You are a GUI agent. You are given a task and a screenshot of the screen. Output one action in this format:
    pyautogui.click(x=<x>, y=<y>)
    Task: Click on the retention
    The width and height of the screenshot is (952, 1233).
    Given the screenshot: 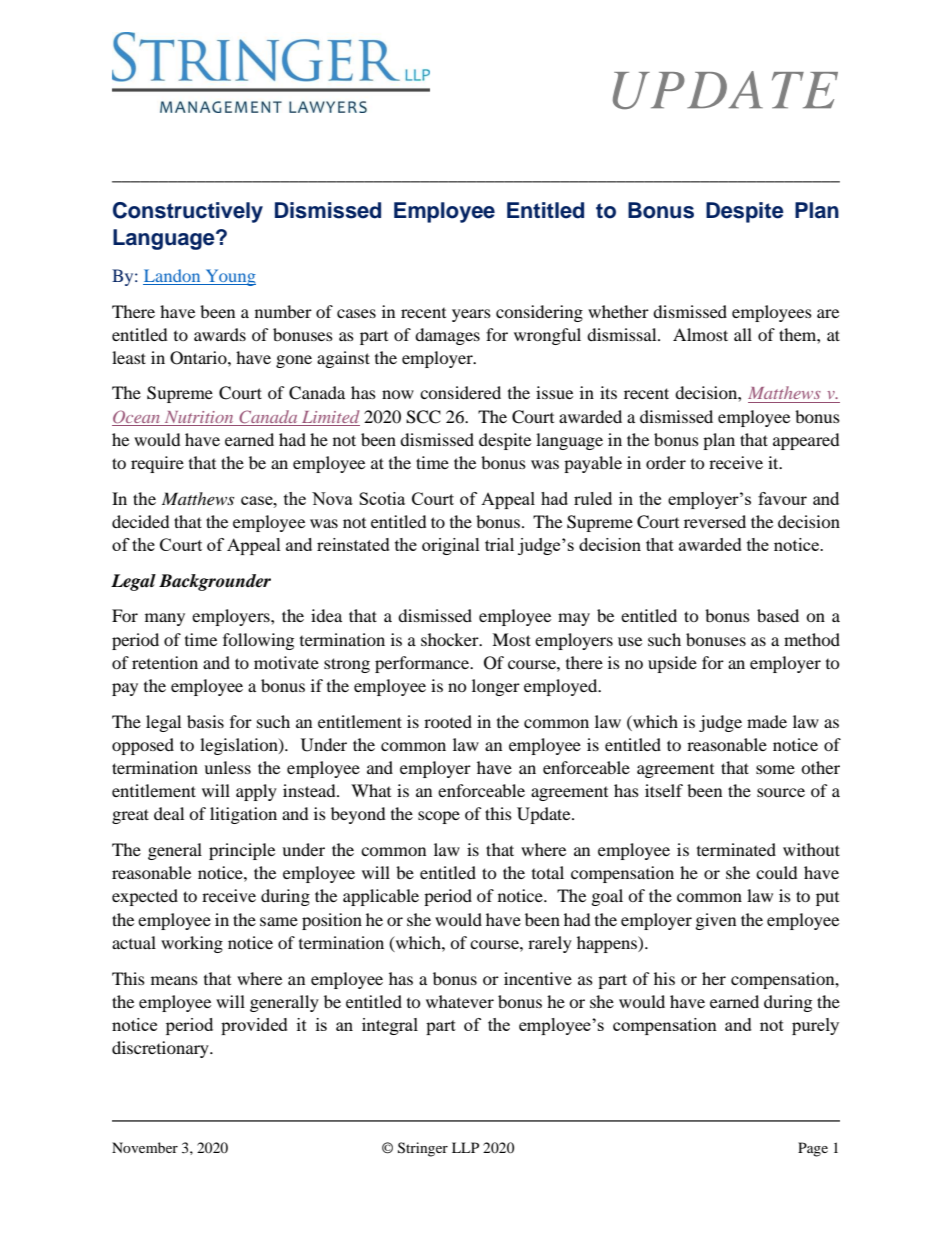 What is the action you would take?
    pyautogui.click(x=165, y=662)
